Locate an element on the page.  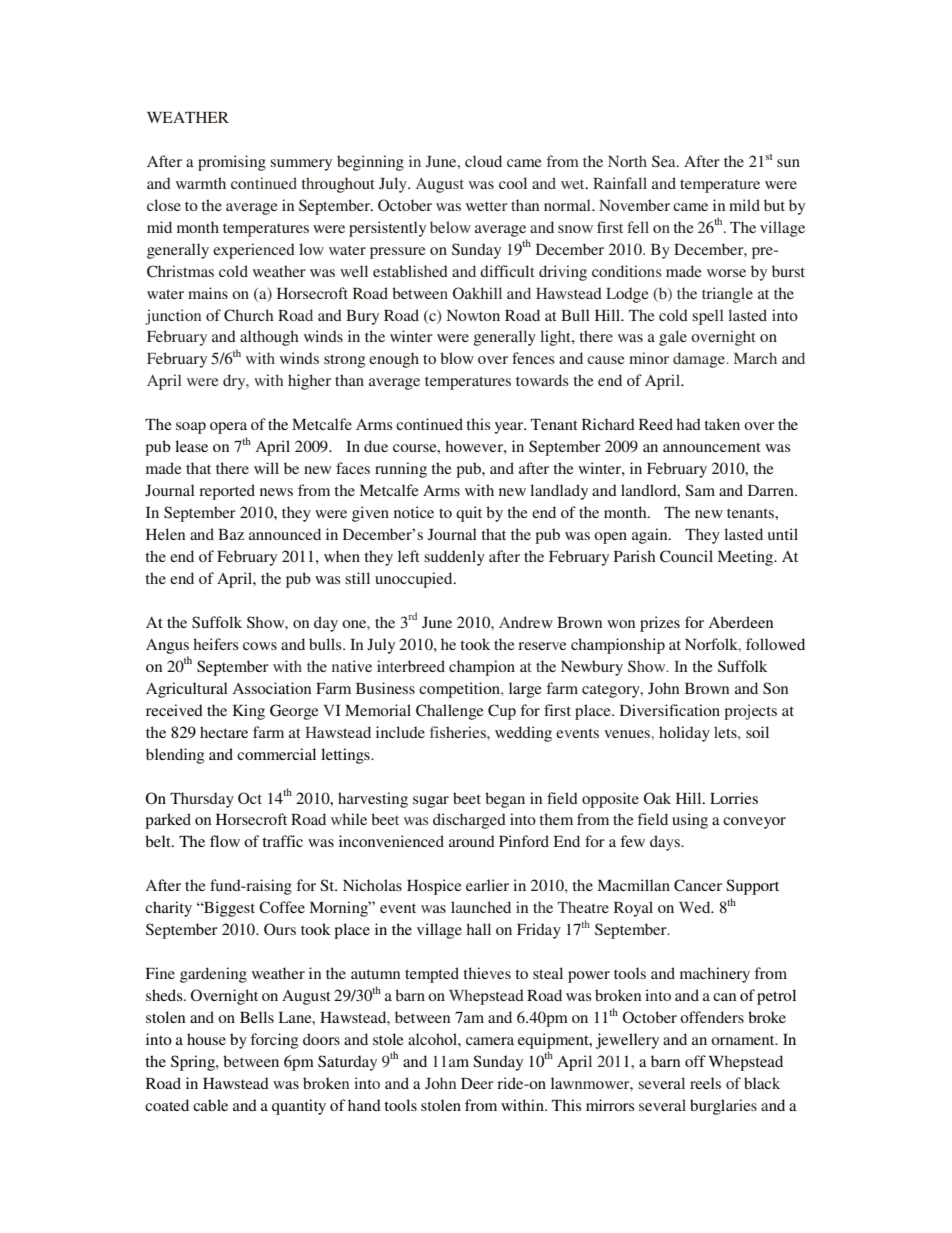
cable is located at coordinates (210, 1105).
